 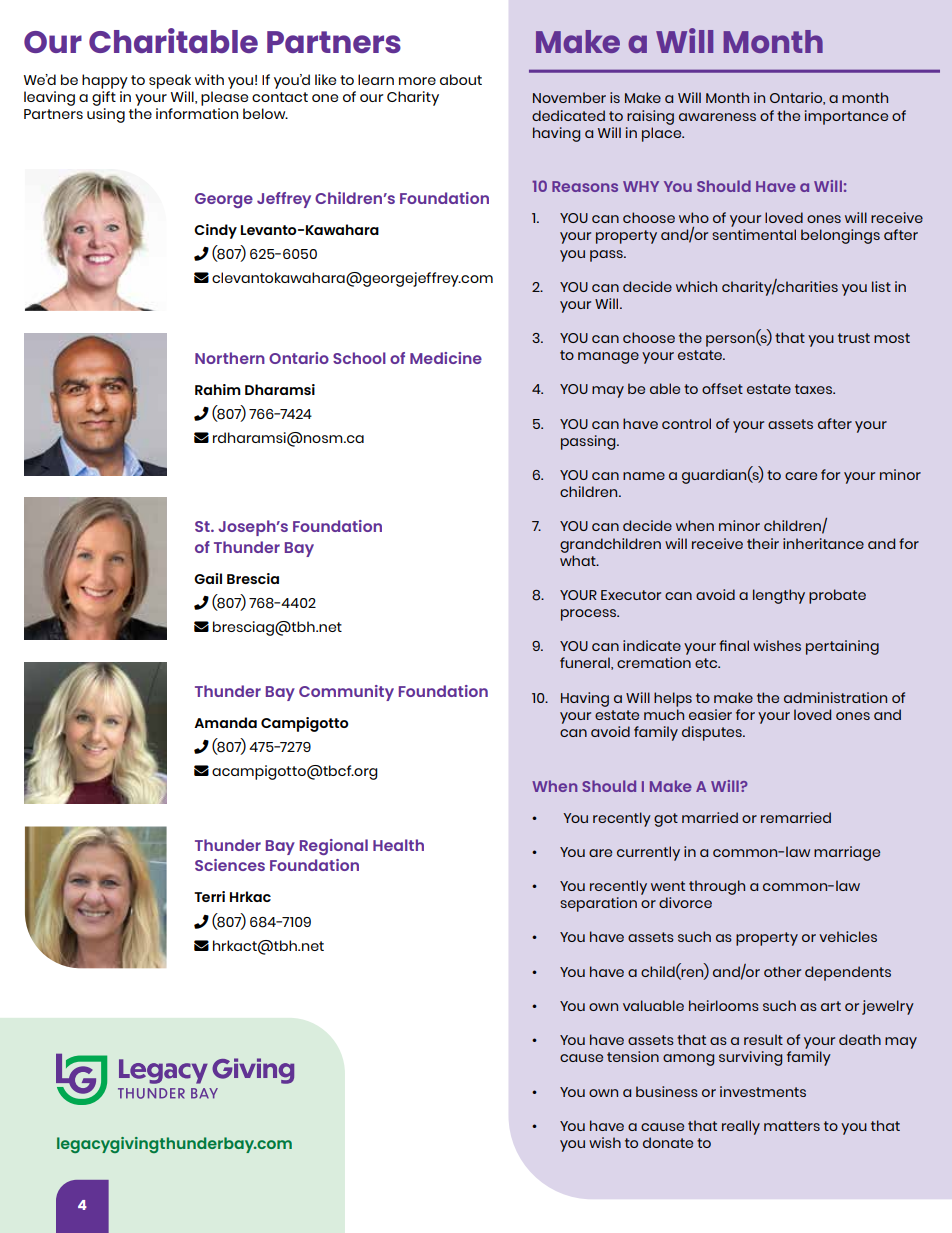 What do you see at coordinates (106, 115) in the screenshot?
I see `using` at bounding box center [106, 115].
